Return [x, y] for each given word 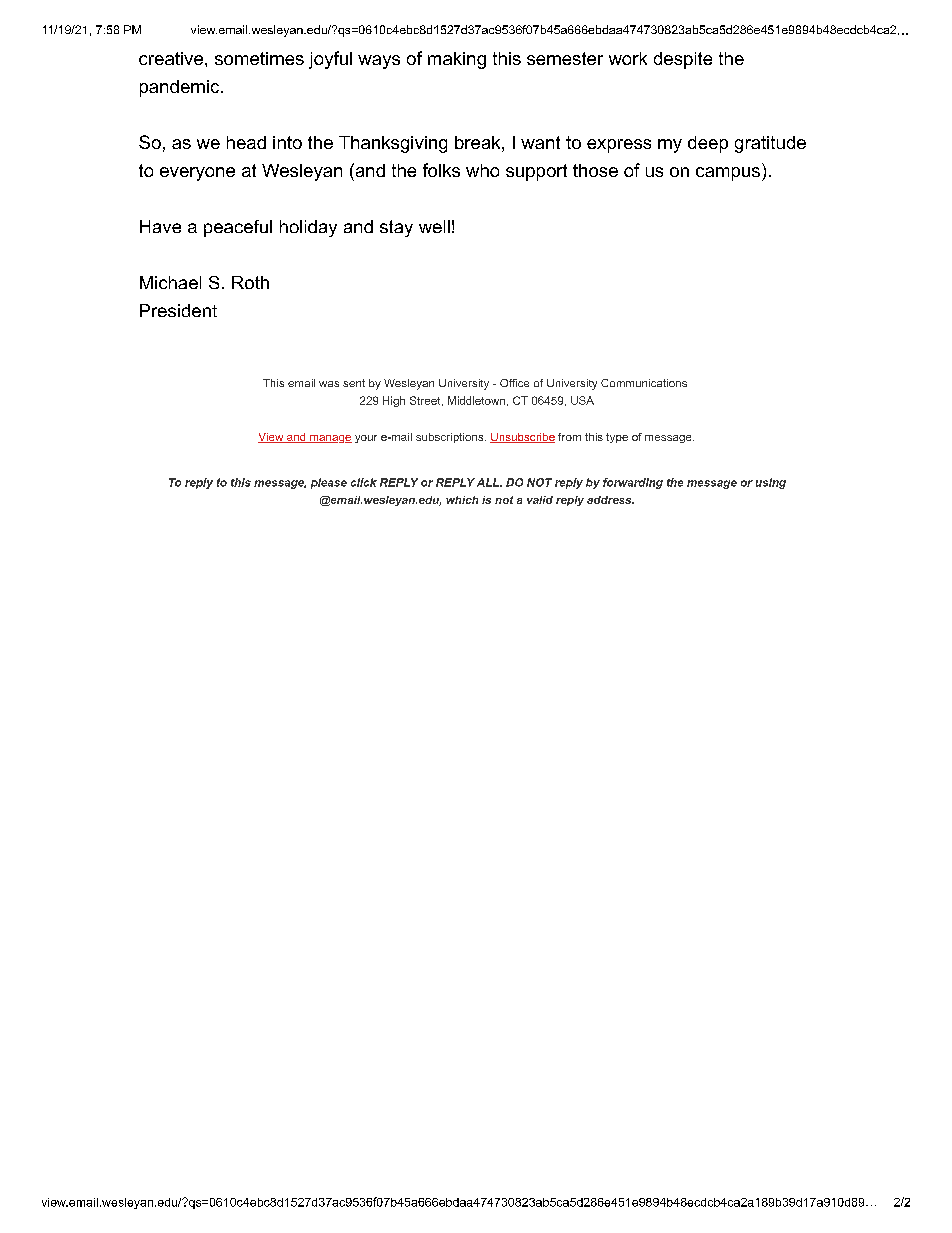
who [482, 170]
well [434, 226]
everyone [197, 174]
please [329, 483]
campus [728, 174]
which [462, 500]
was [329, 384]
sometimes [259, 58]
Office [514, 383]
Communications [644, 383]
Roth [250, 282]
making [457, 60]
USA [582, 400]
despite [683, 60]
